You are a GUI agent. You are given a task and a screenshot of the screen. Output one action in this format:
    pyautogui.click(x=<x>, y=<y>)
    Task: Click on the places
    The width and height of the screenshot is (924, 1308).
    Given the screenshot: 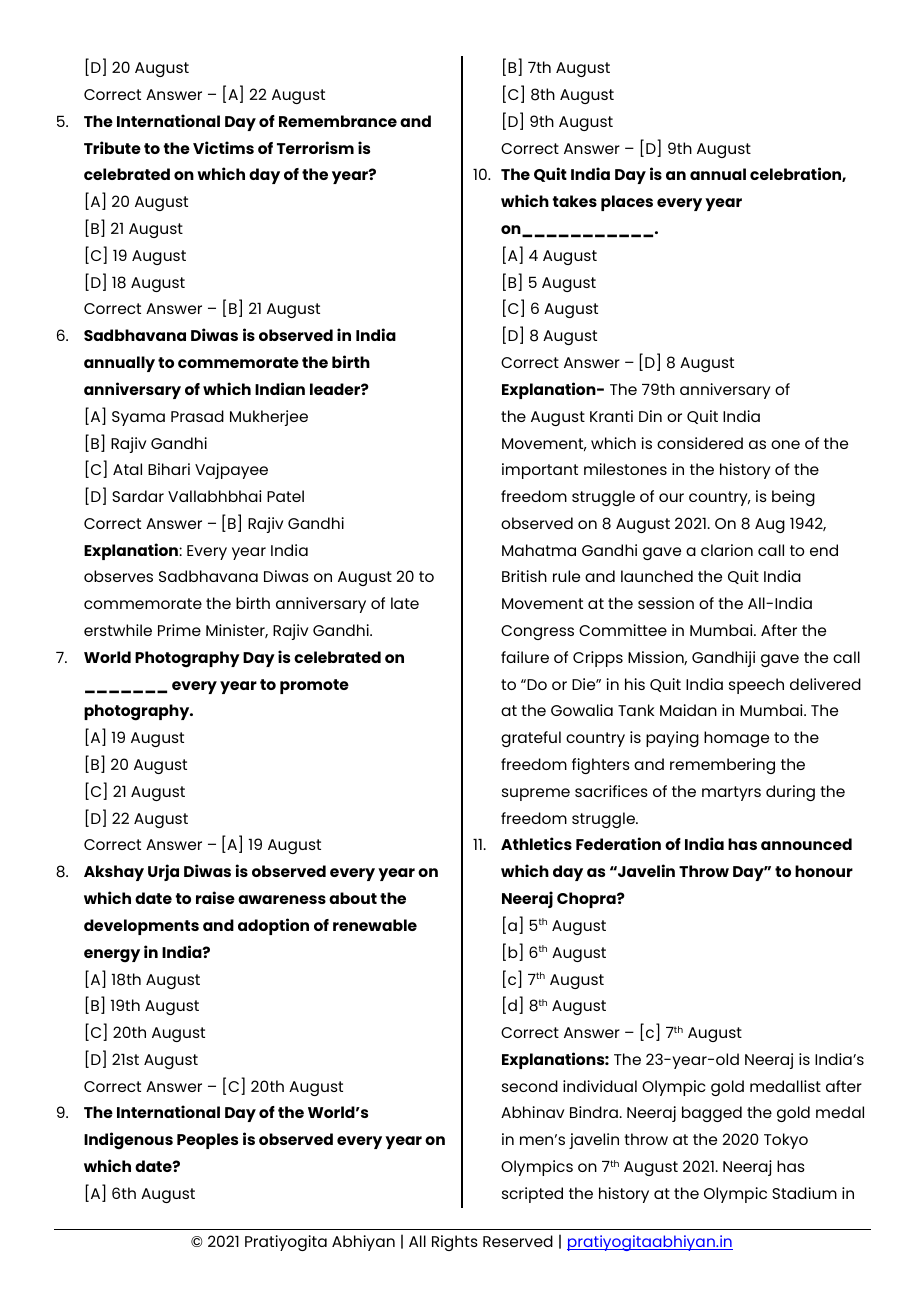 What is the action you would take?
    pyautogui.click(x=627, y=203)
